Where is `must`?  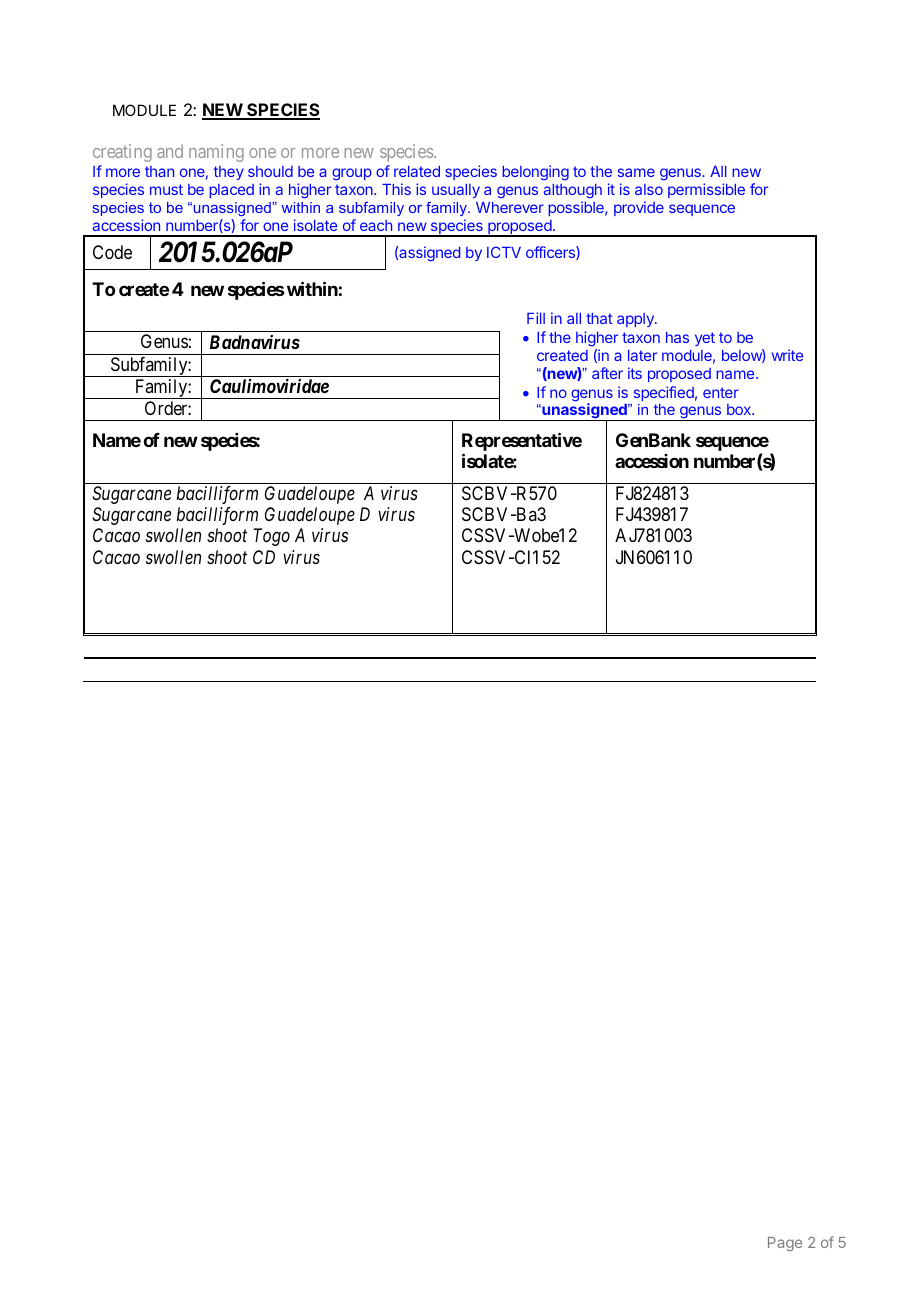 must is located at coordinates (166, 189).
